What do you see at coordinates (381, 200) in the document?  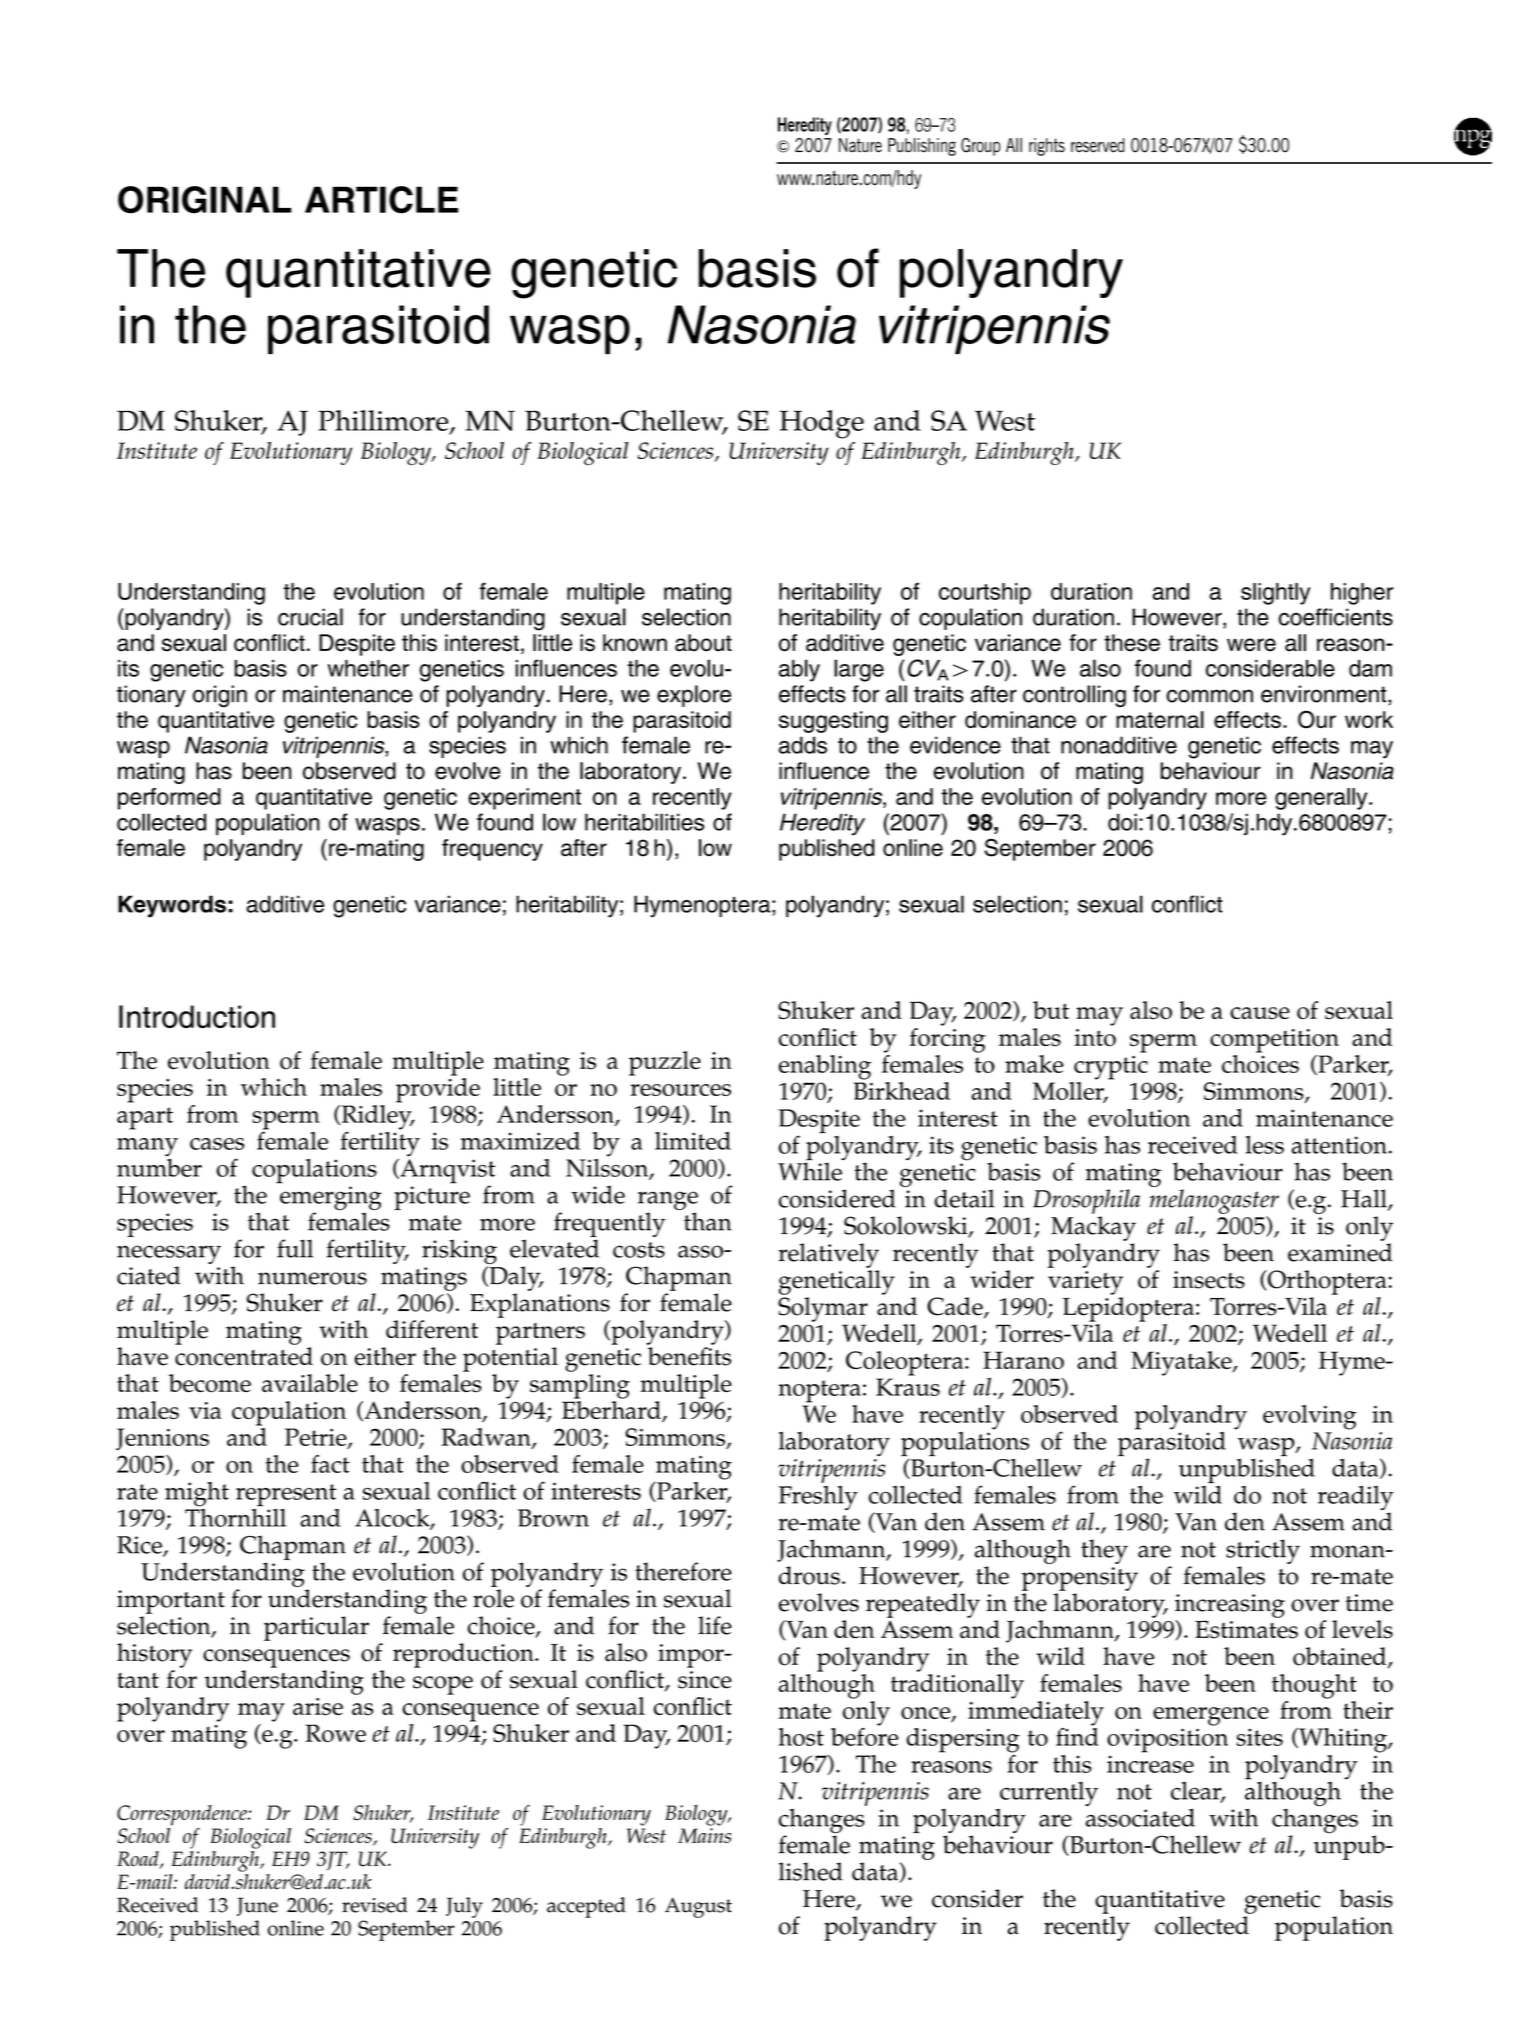 I see `ARTICLE` at bounding box center [381, 200].
